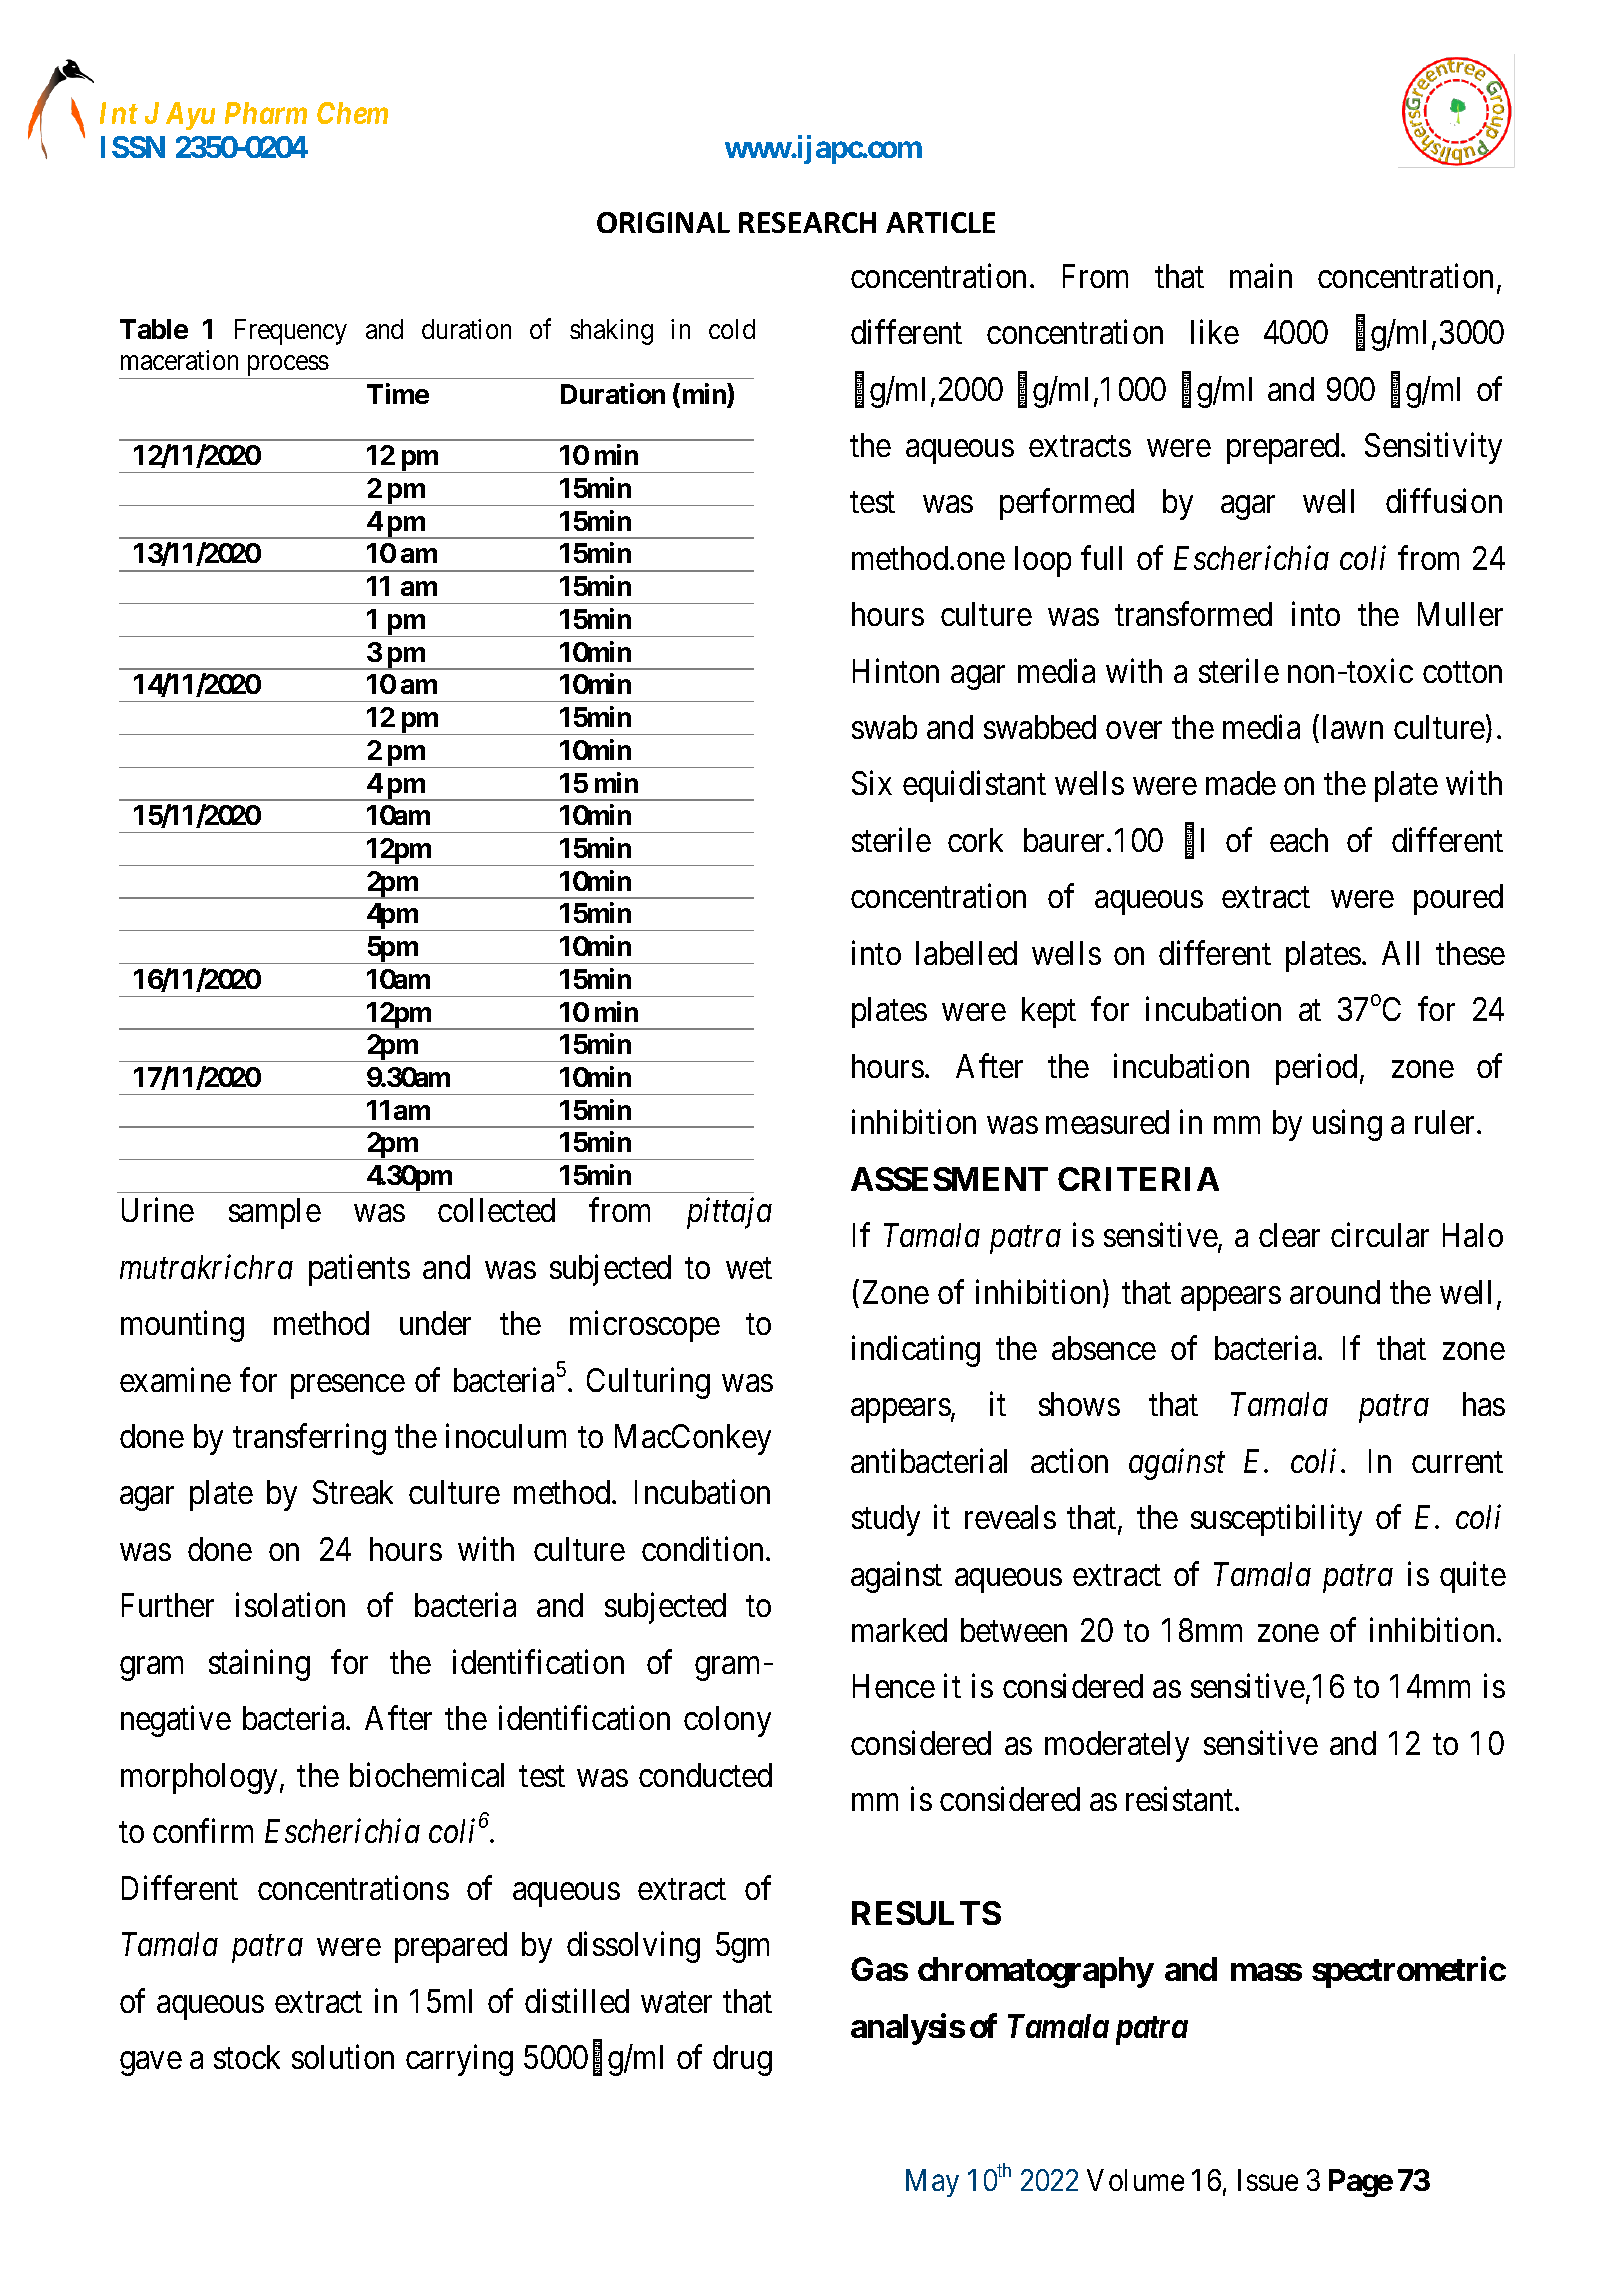 This screenshot has width=1623, height=2295. Describe the element at coordinates (275, 1213) in the screenshot. I see `sample` at that location.
